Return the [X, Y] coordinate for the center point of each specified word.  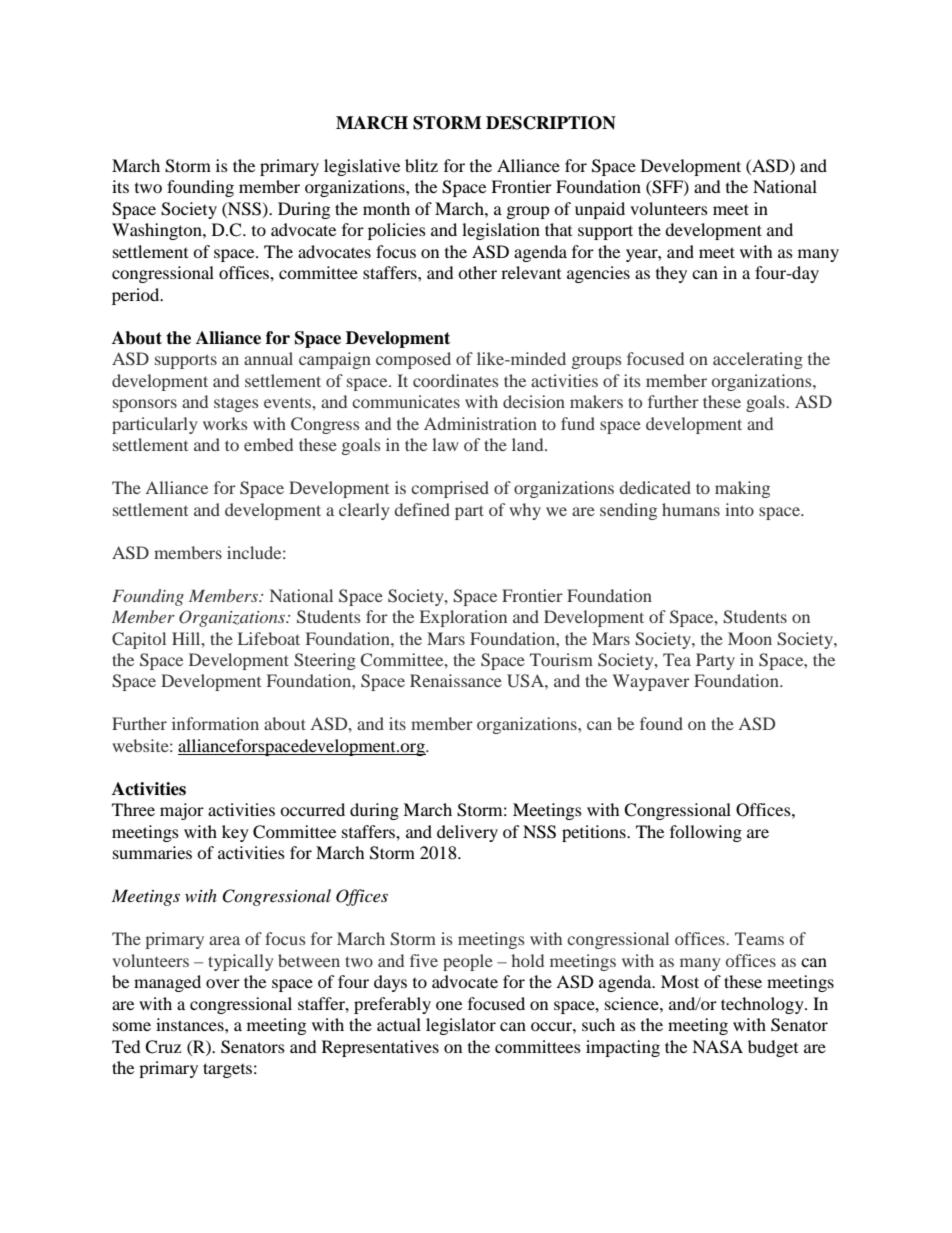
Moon [750, 638]
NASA [717, 1047]
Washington [158, 231]
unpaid [600, 210]
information [215, 723]
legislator [461, 1026]
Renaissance [456, 680]
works [225, 423]
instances [191, 1024]
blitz [421, 165]
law [445, 444]
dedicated [655, 487]
